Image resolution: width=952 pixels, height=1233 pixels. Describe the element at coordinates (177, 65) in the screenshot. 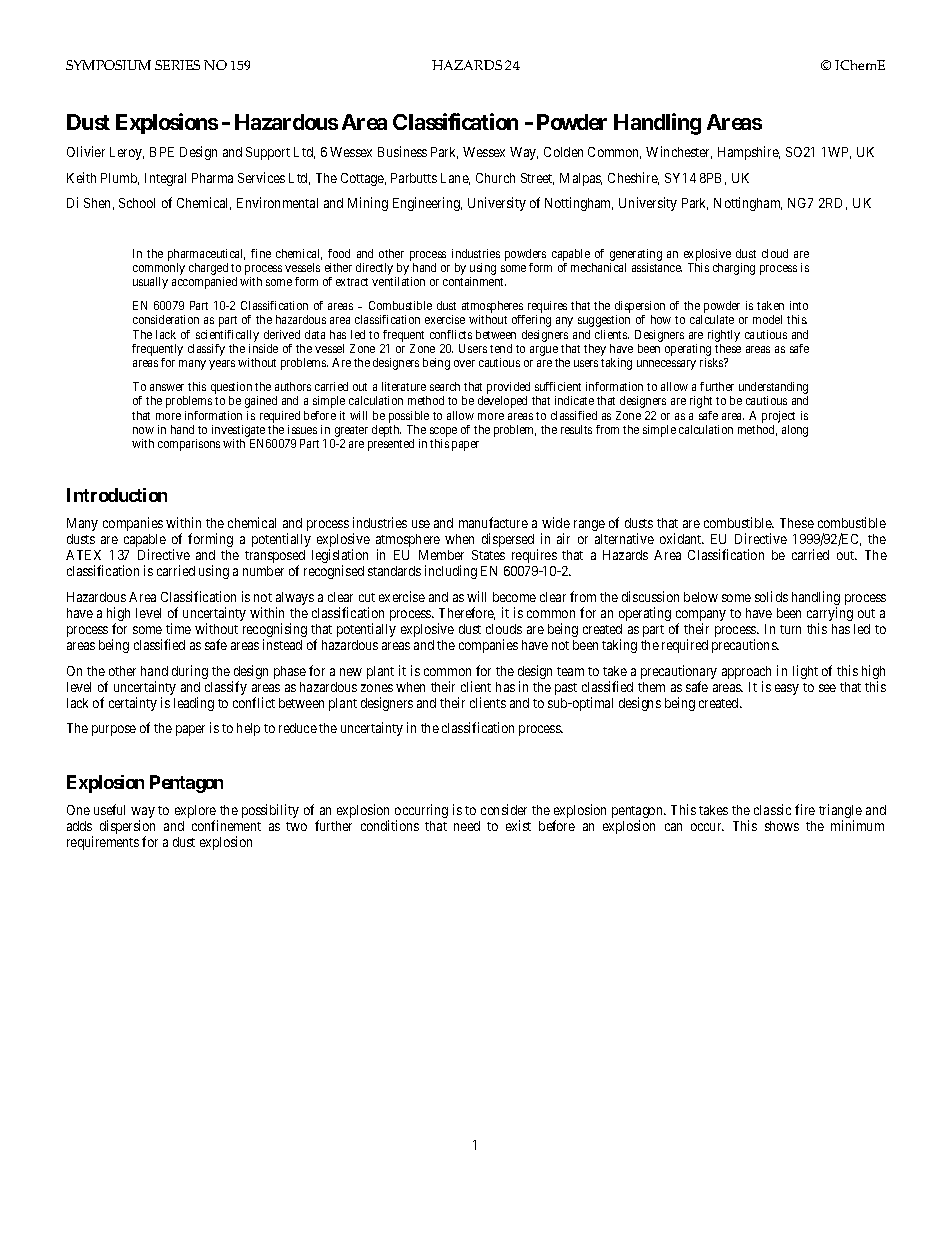

I see `SERIES` at that location.
